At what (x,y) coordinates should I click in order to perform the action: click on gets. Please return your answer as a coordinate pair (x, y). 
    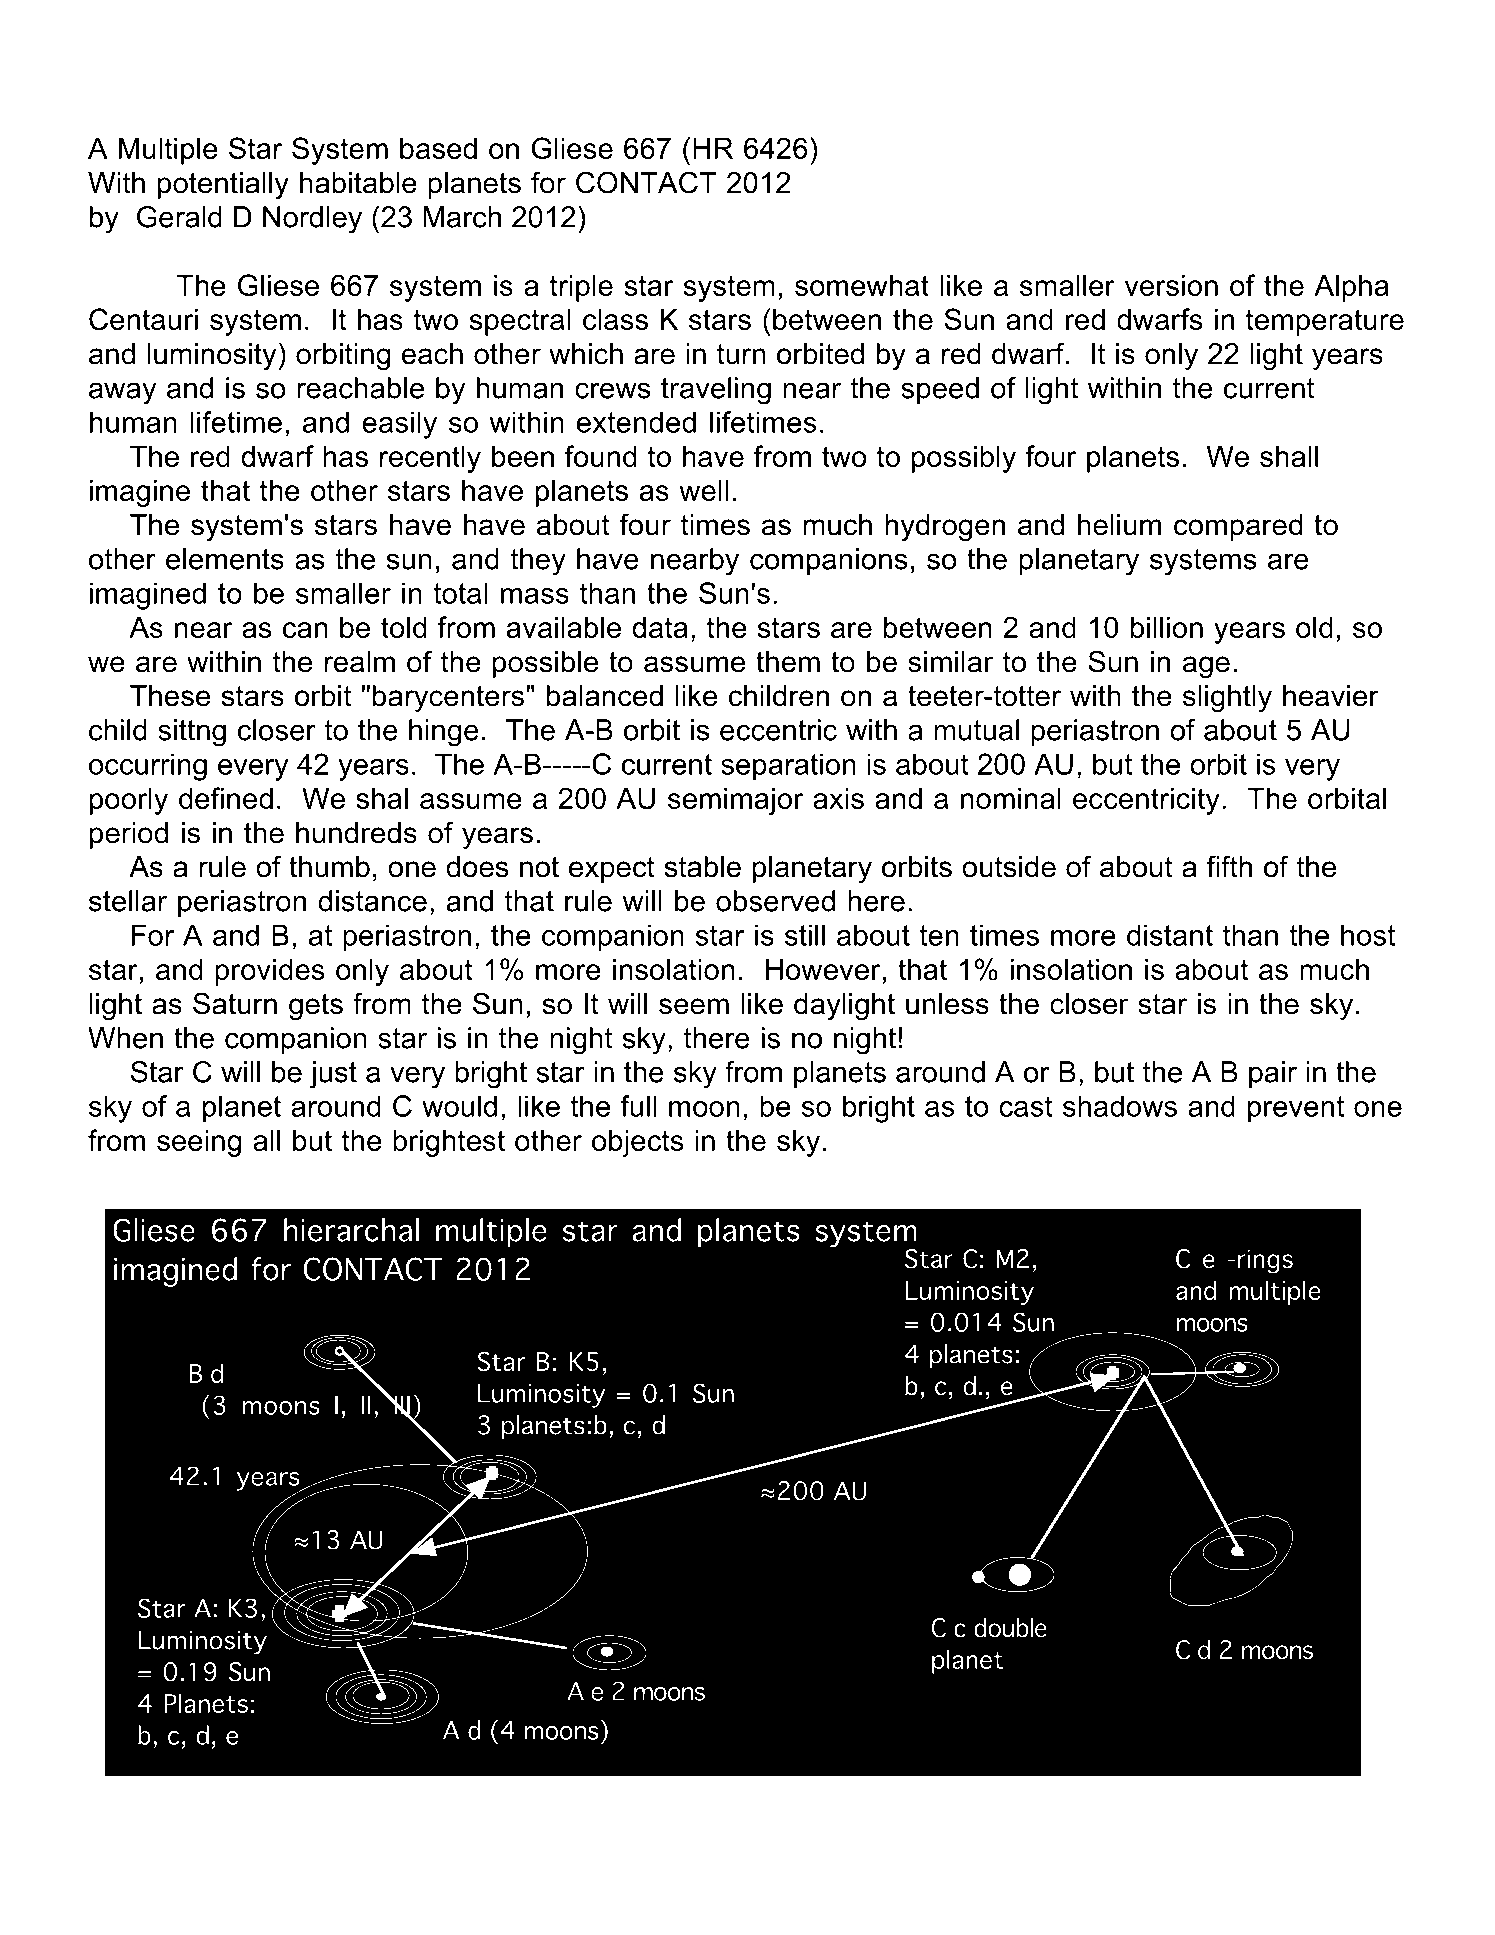
    Looking at the image, I should click on (316, 1006).
